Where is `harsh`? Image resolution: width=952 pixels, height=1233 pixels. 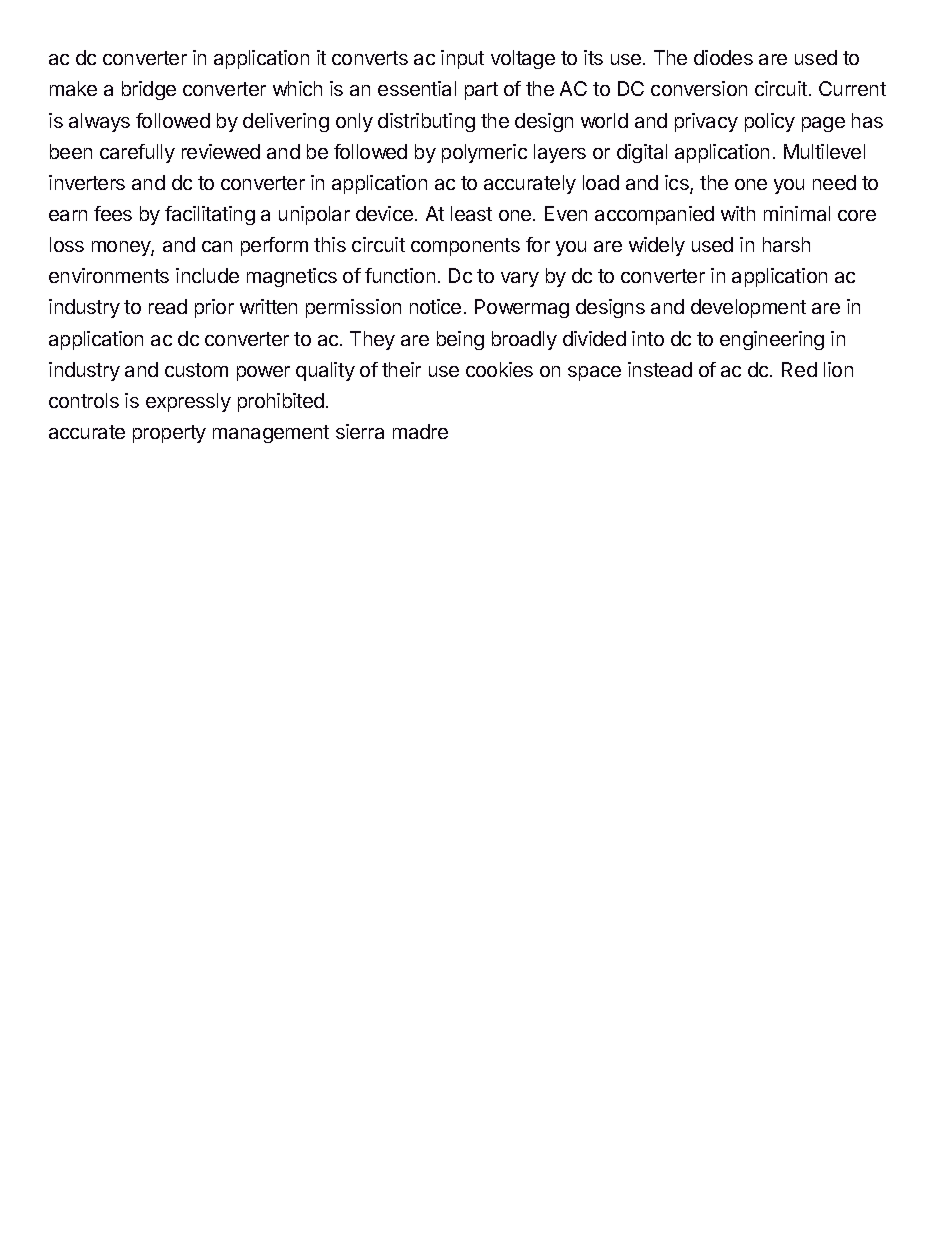 harsh is located at coordinates (786, 244).
